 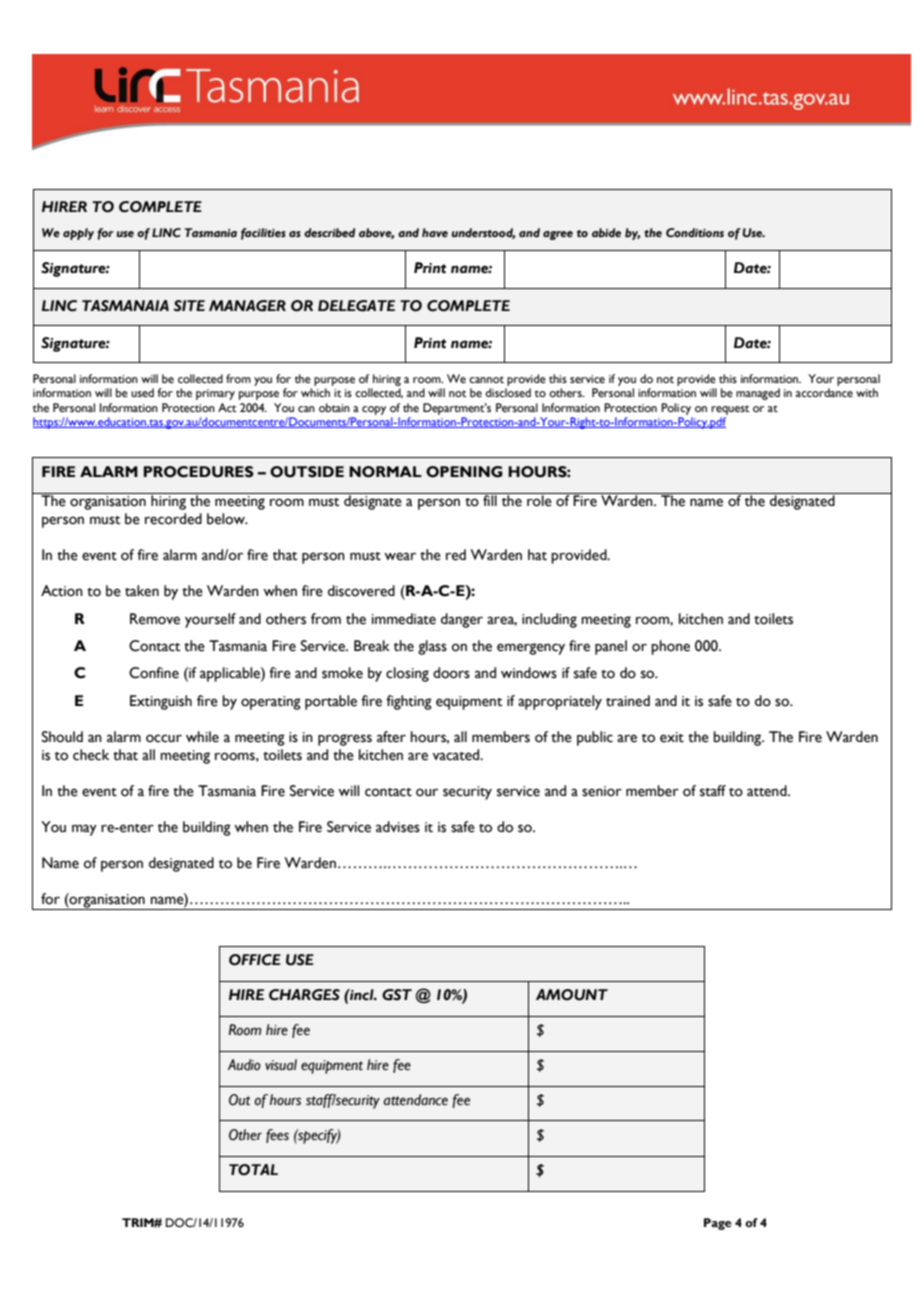 What do you see at coordinates (670, 647) in the screenshot?
I see `phone` at bounding box center [670, 647].
